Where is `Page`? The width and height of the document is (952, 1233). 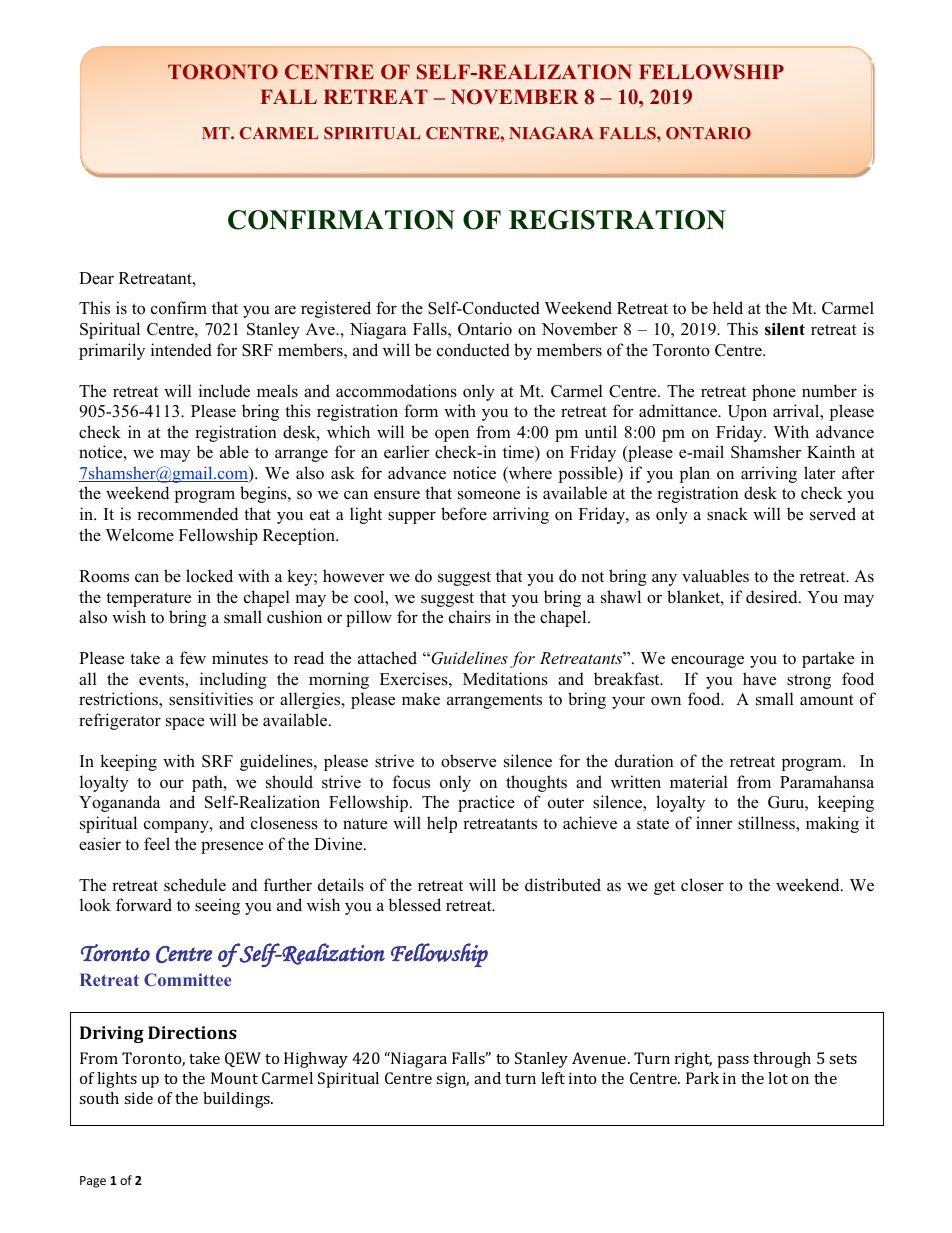
Page is located at coordinates (93, 1182).
